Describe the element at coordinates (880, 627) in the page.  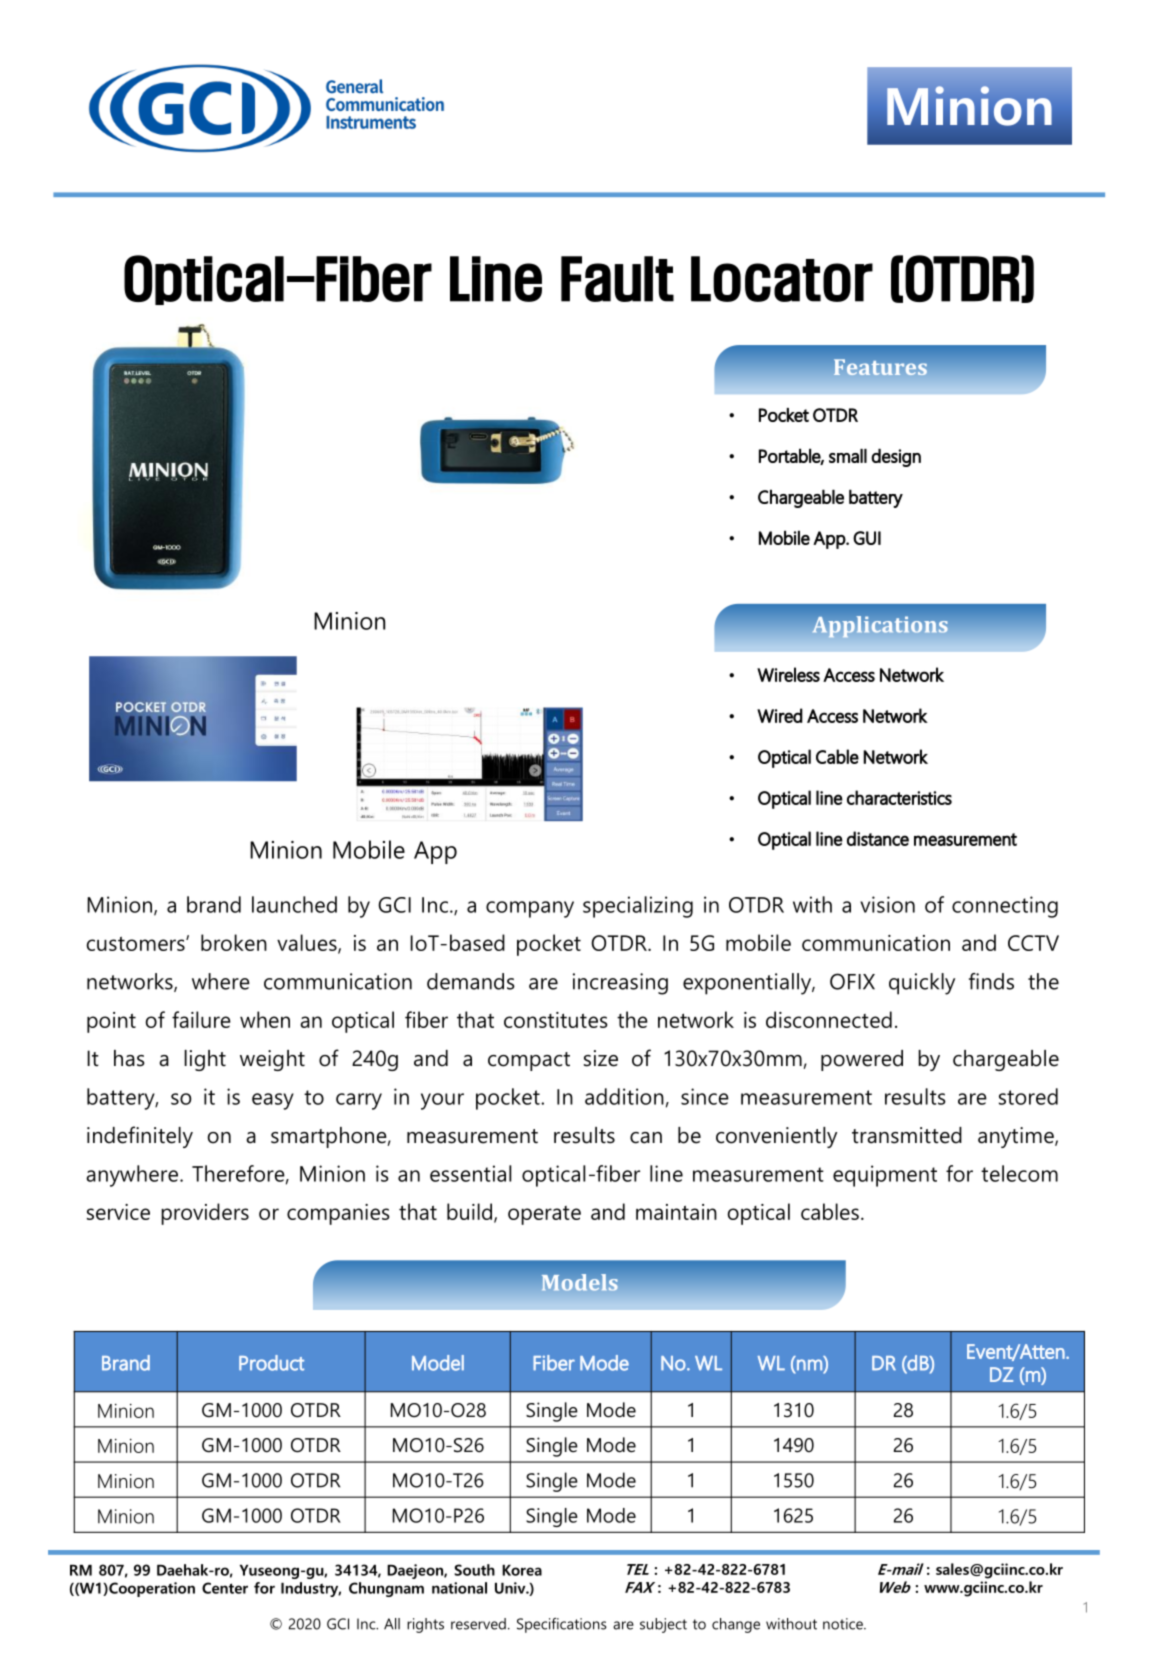
I see `Applications` at that location.
